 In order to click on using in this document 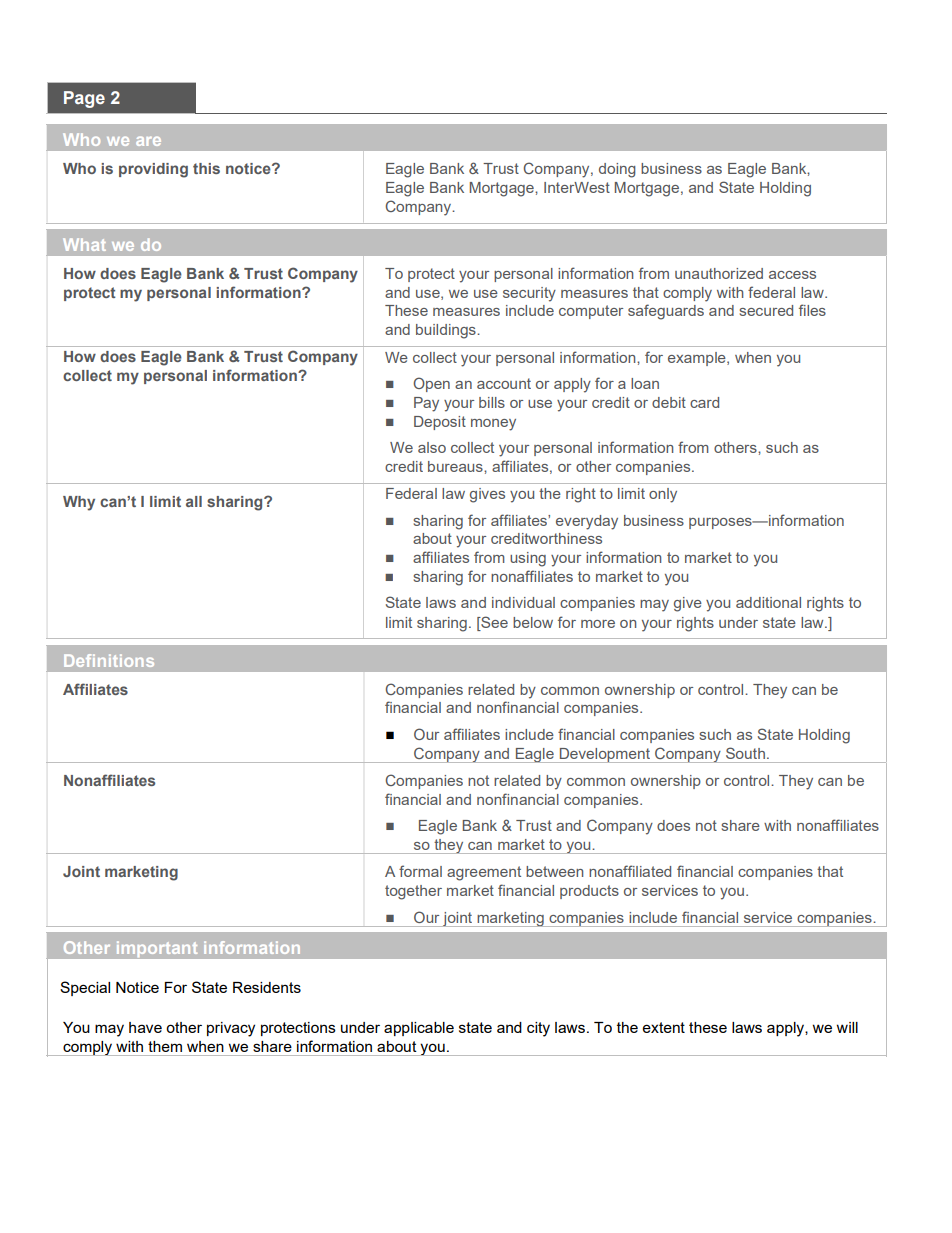, I will do `click(528, 559)`.
